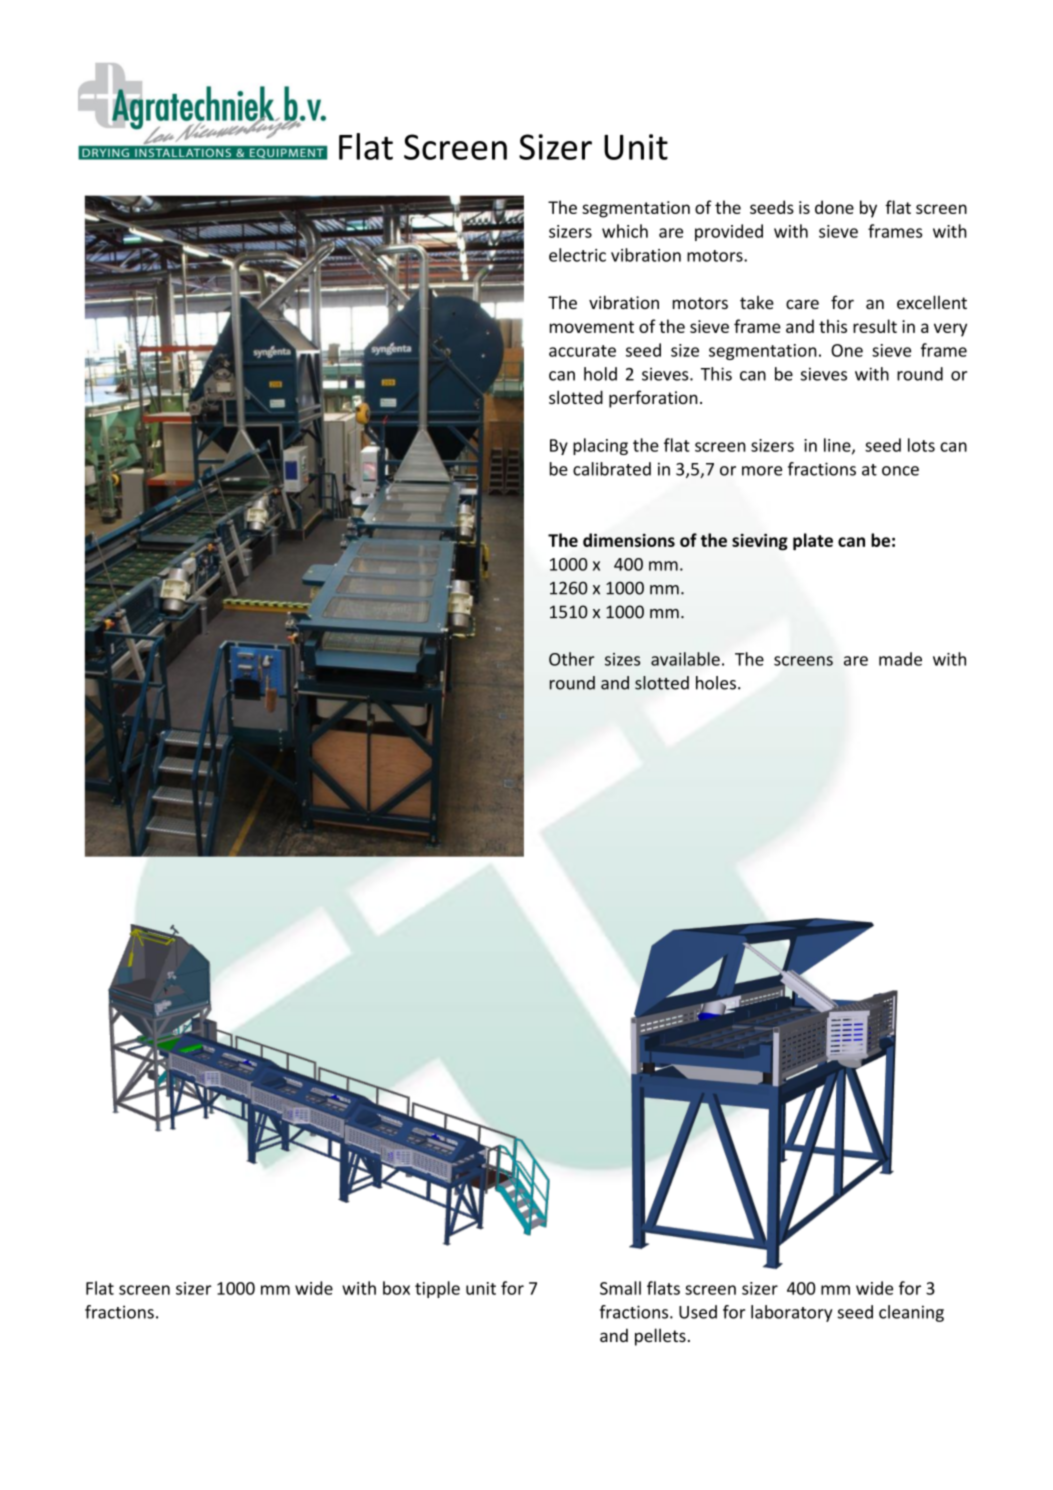  Describe the element at coordinates (900, 659) in the image. I see `made` at that location.
